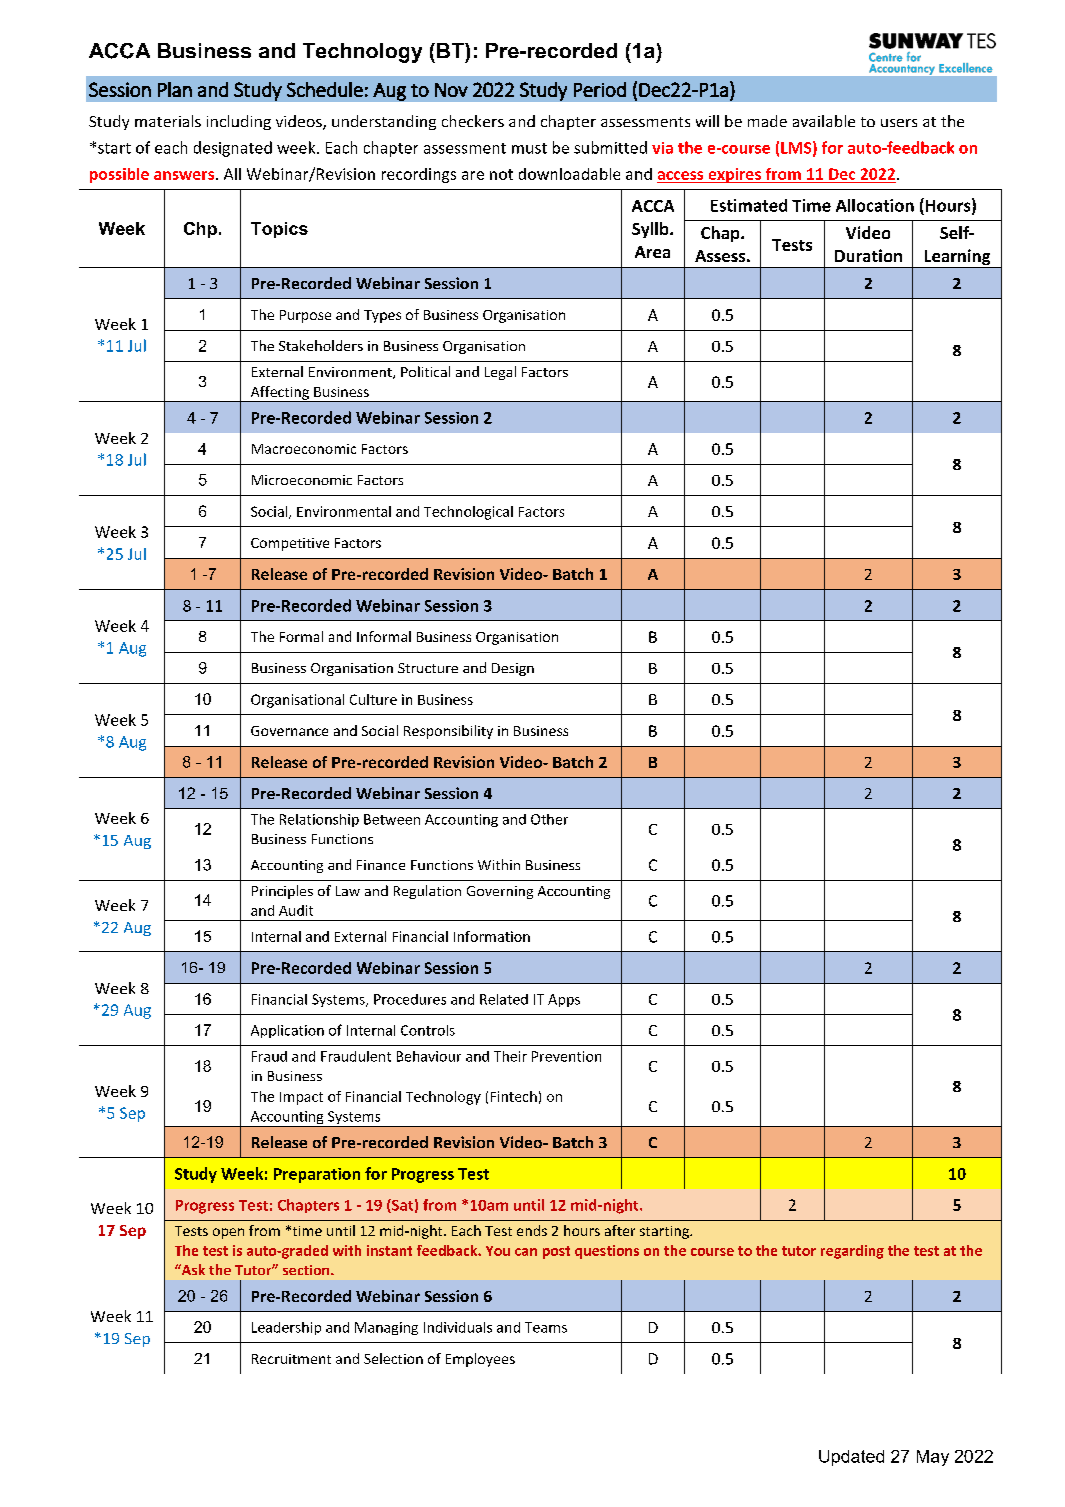  Describe the element at coordinates (239, 122) in the document. I see `including` at that location.
